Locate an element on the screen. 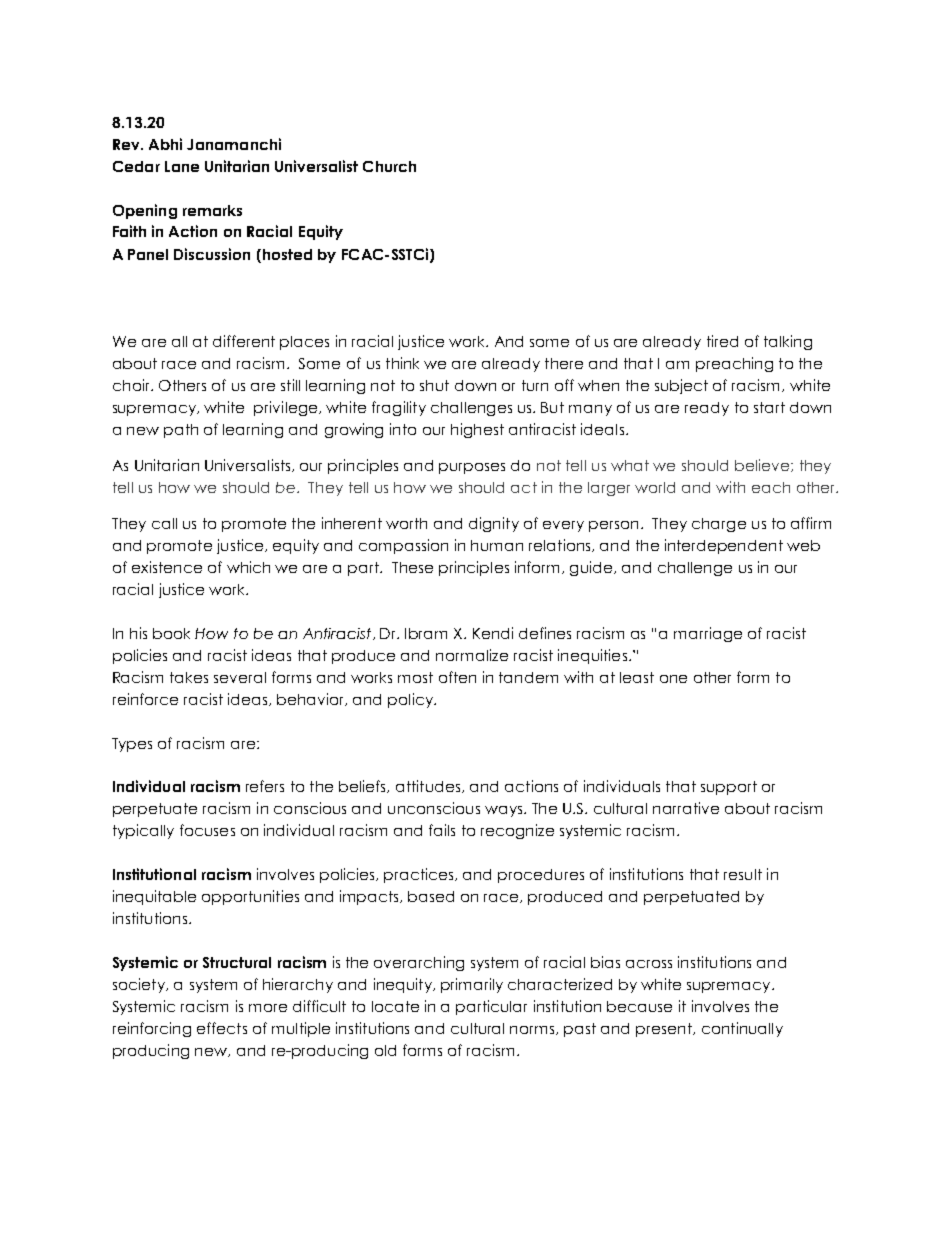  continually is located at coordinates (742, 1029).
